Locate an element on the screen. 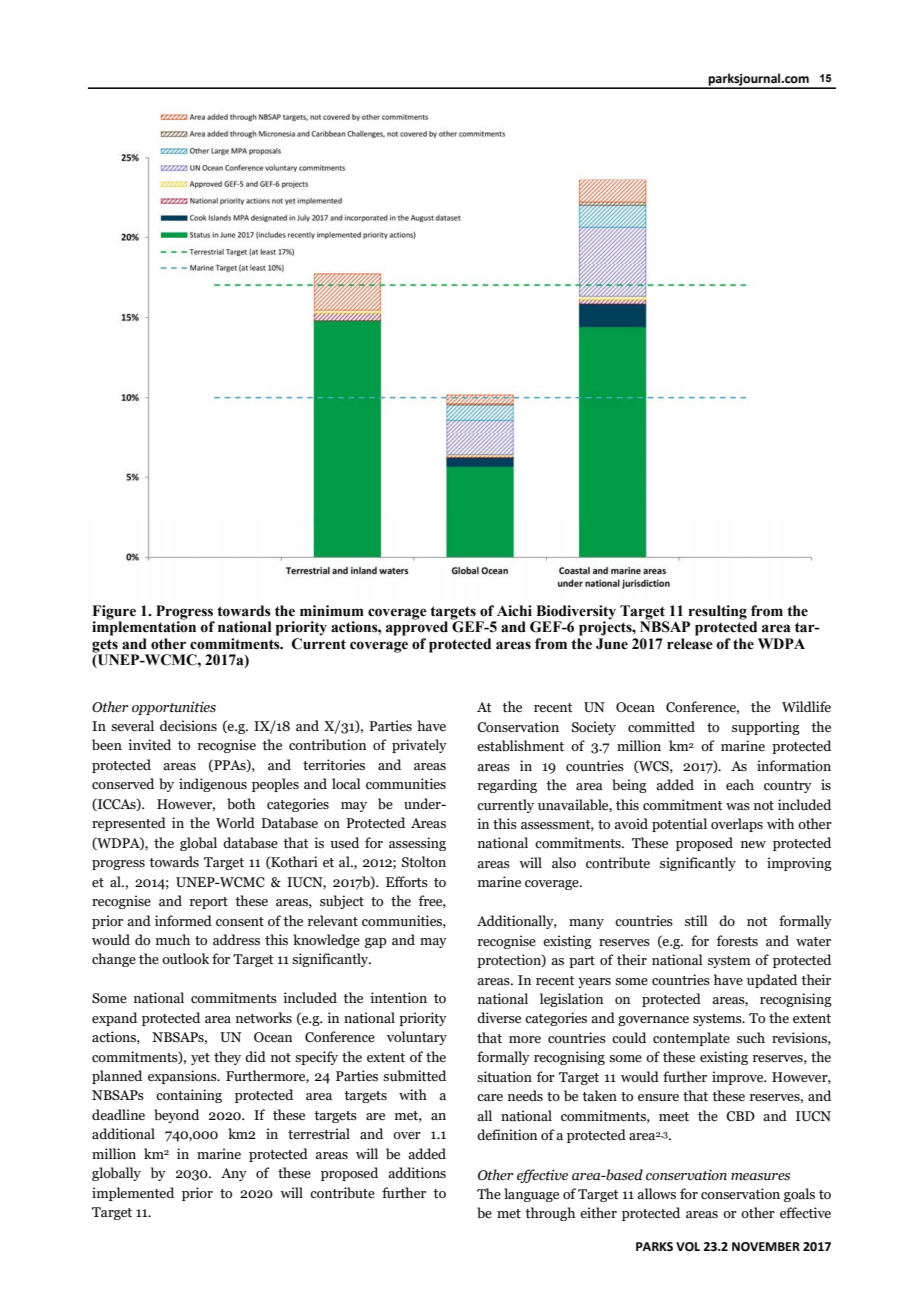 The width and height of the screenshot is (924, 1308). approved is located at coordinates (417, 628).
